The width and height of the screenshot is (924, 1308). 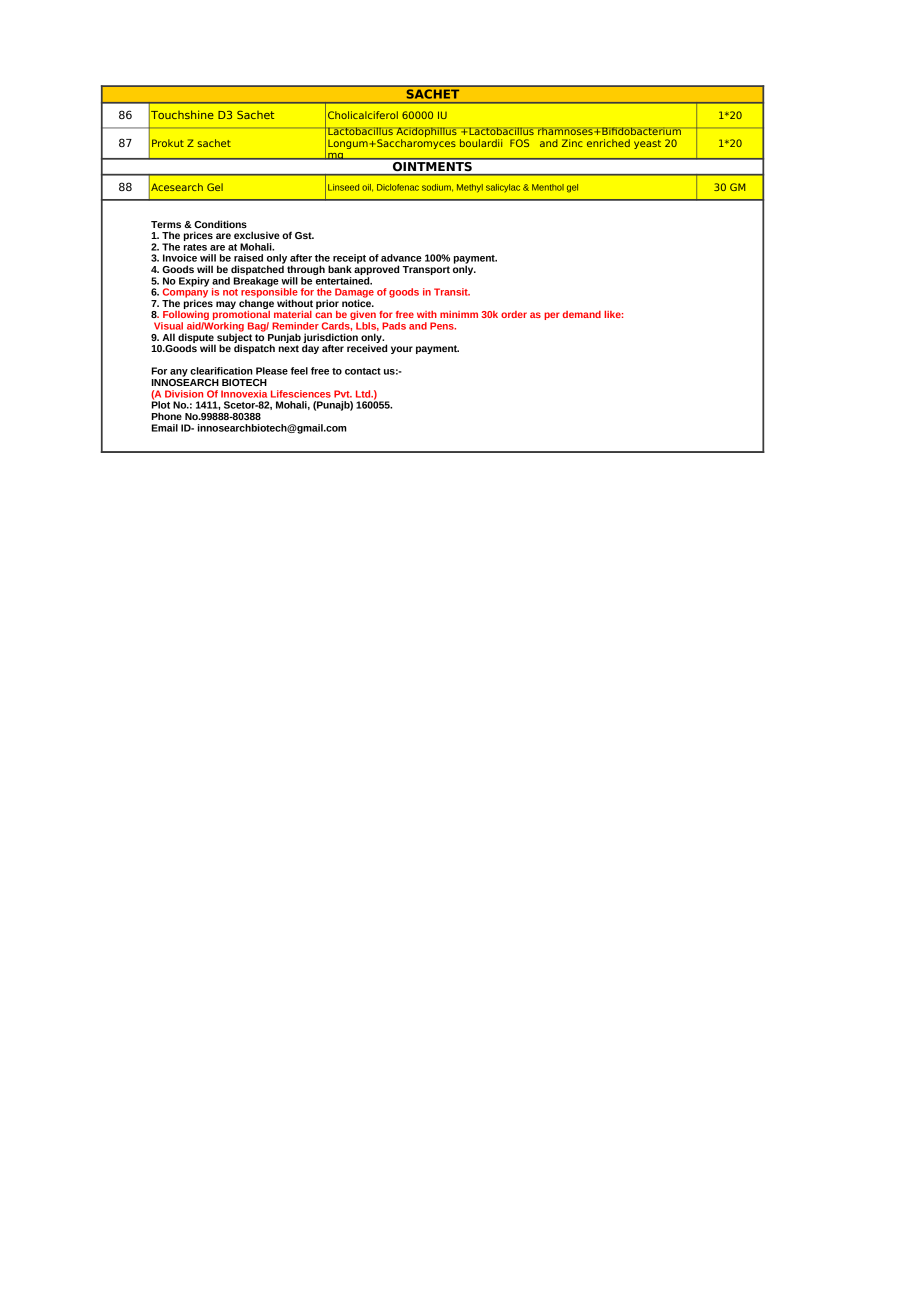 What do you see at coordinates (582, 314) in the screenshot?
I see `demand` at bounding box center [582, 314].
